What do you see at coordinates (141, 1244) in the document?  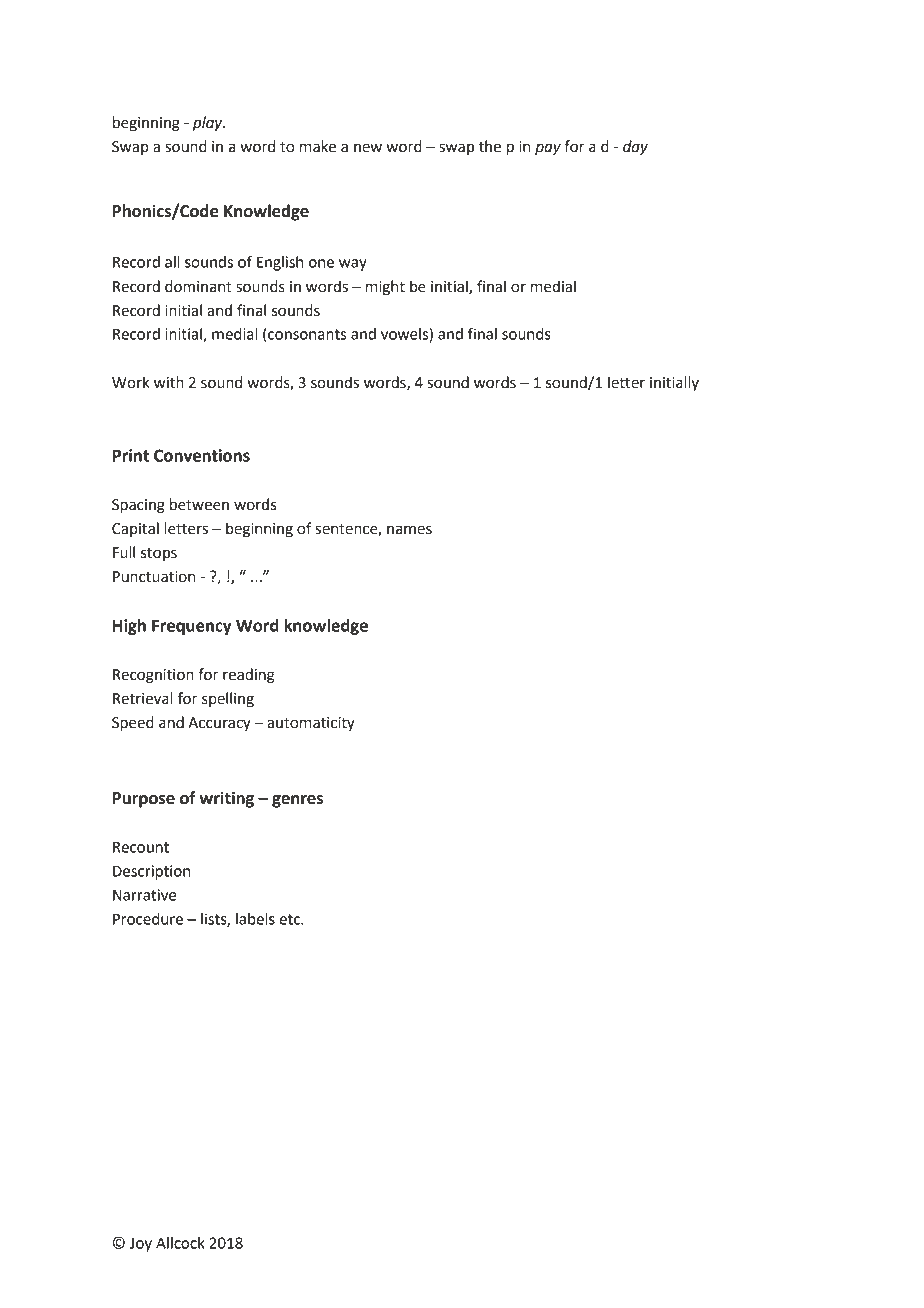 I see `Joy` at bounding box center [141, 1244].
